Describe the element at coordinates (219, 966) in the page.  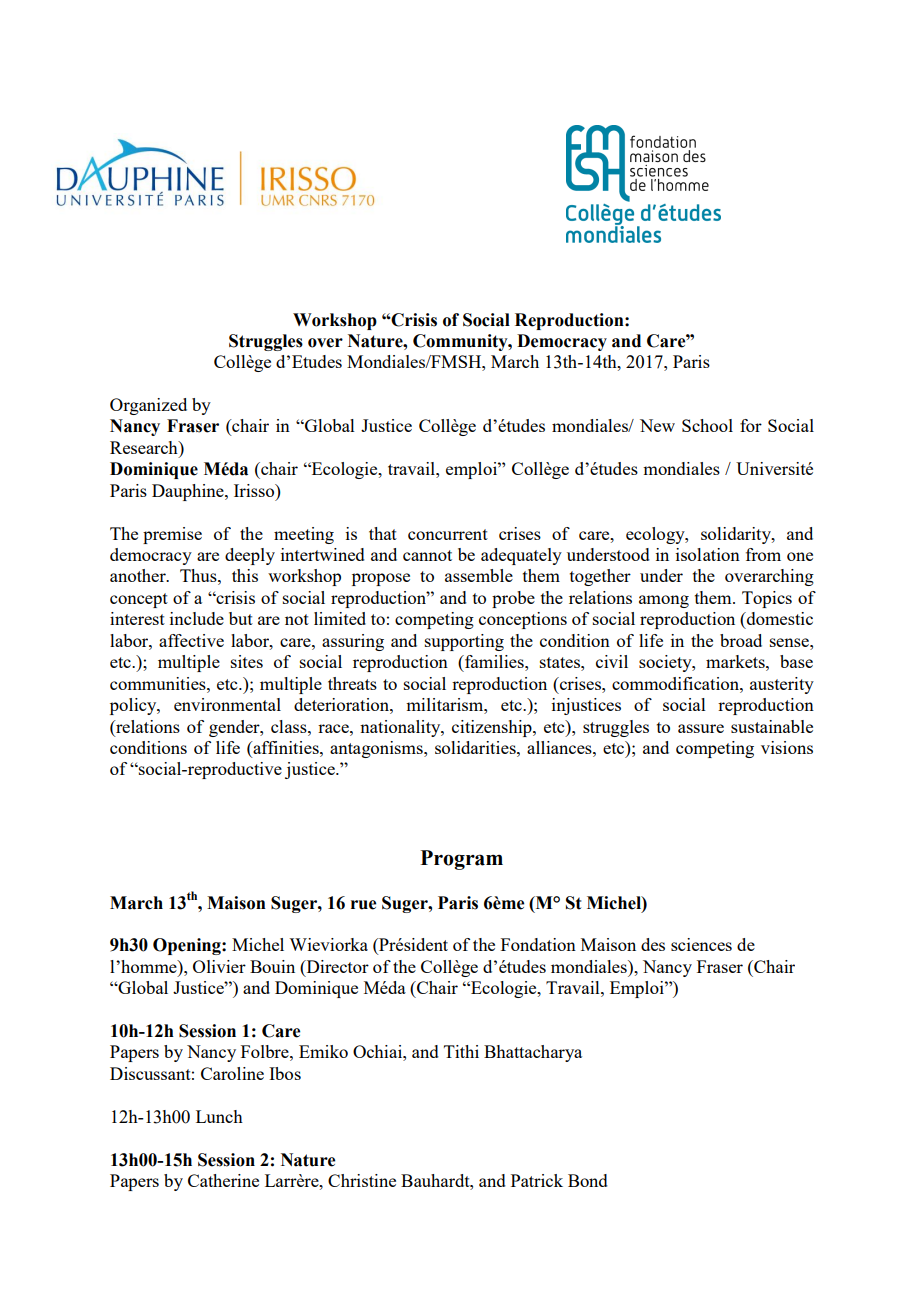
I see `Olivier` at that location.
